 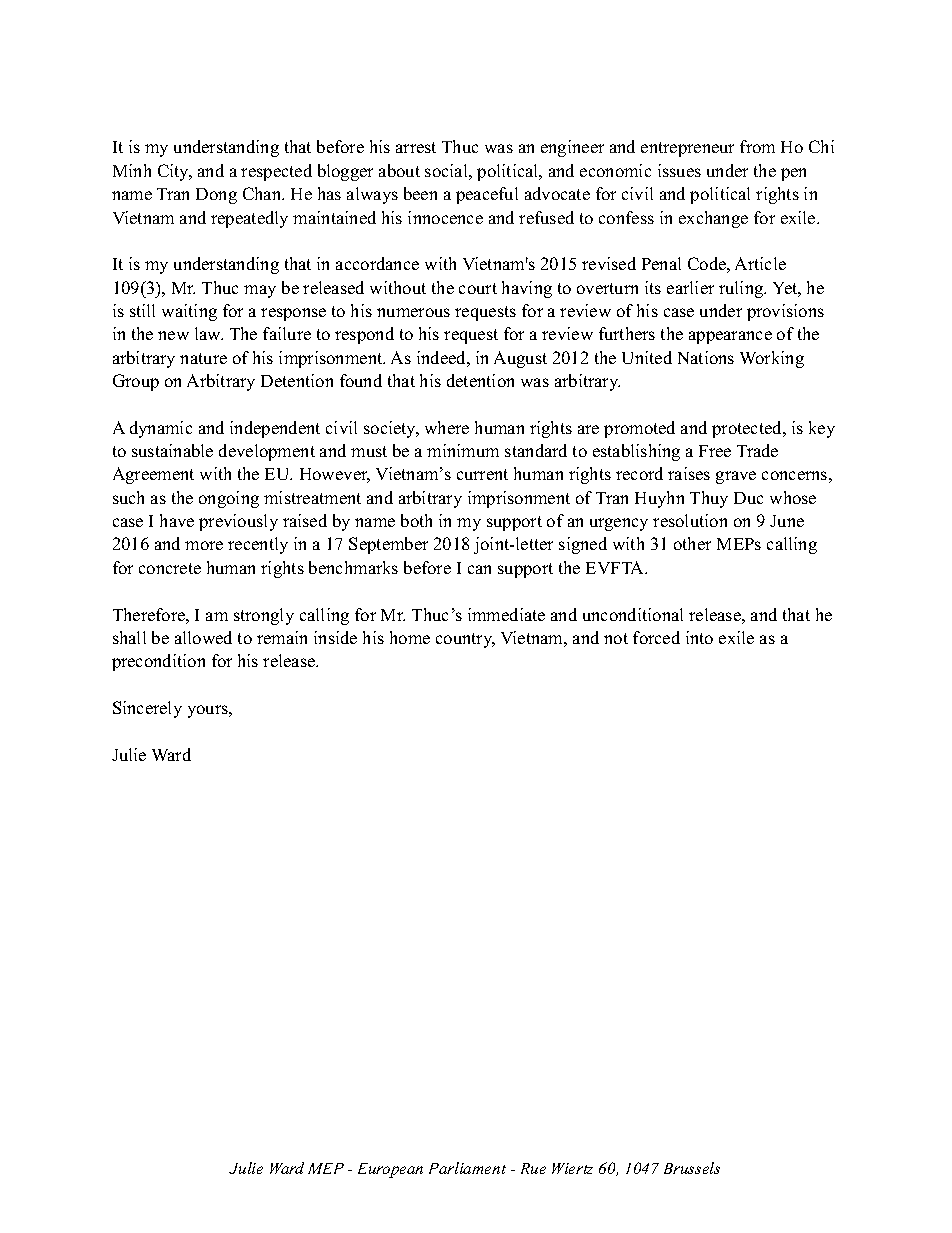 I want to click on European, so click(x=390, y=1170).
